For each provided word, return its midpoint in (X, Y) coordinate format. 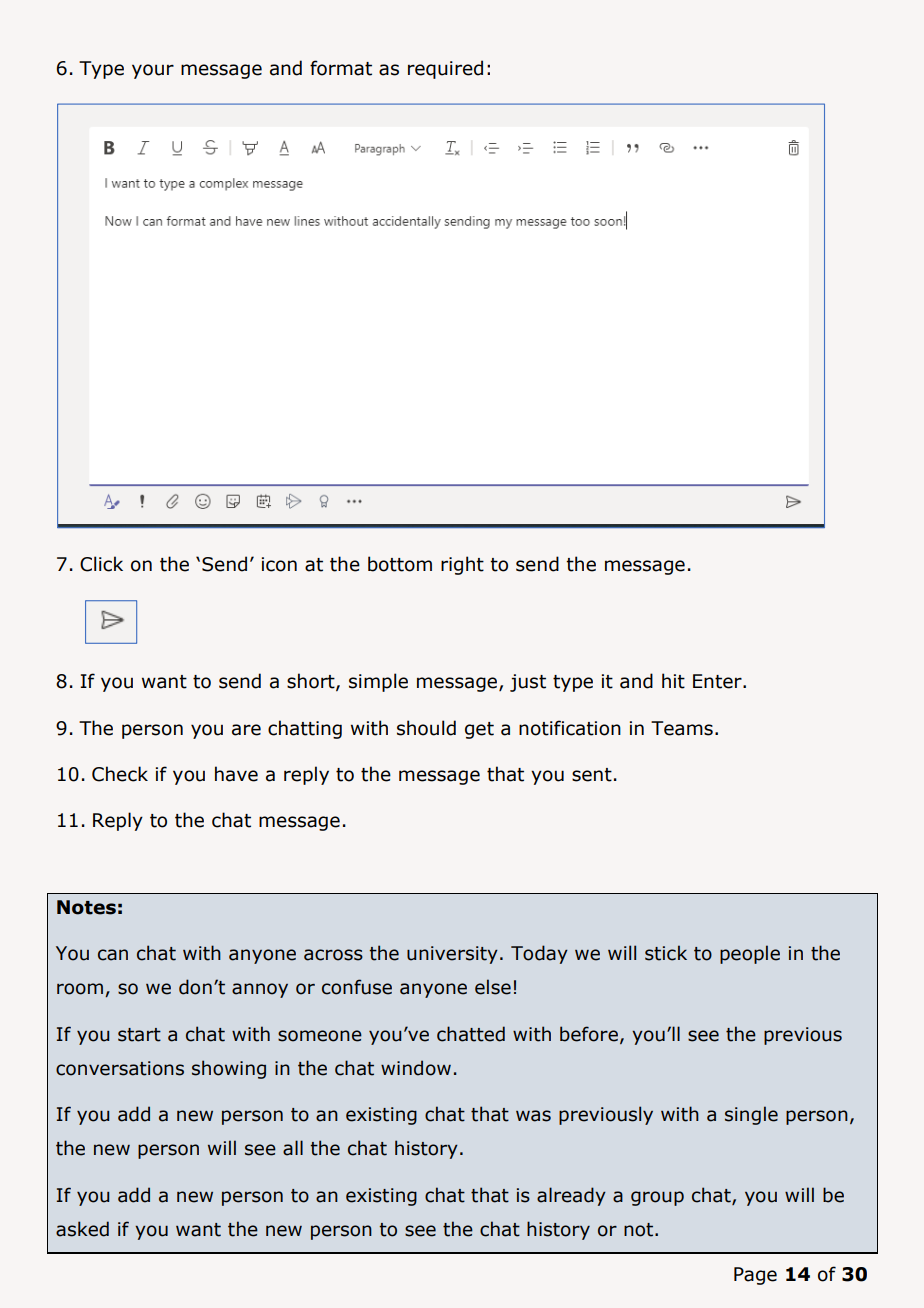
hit (673, 681)
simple (378, 682)
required (445, 69)
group (657, 1198)
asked (82, 1229)
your (153, 71)
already (571, 1196)
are (246, 730)
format (341, 68)
